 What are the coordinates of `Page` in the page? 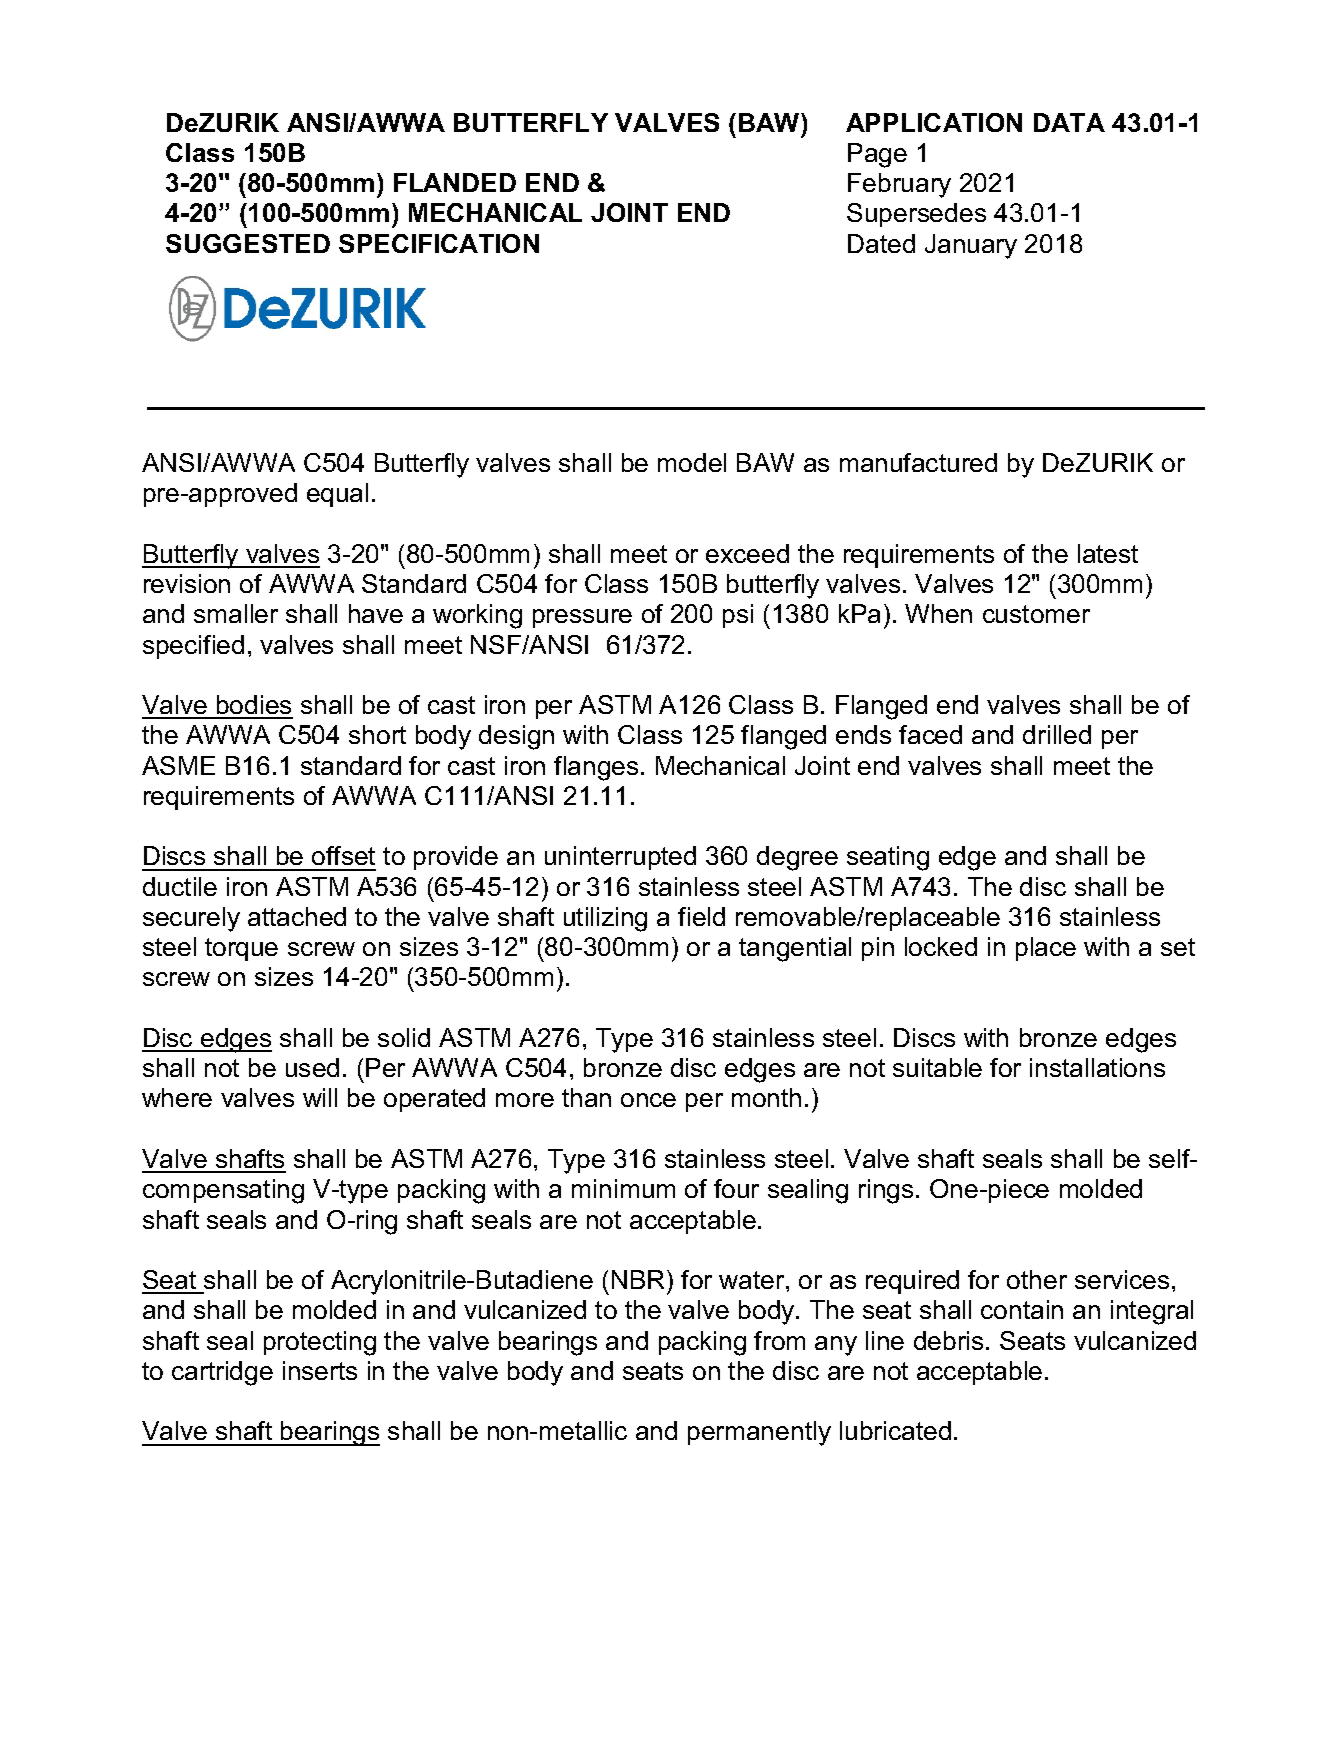 It's located at (877, 155).
